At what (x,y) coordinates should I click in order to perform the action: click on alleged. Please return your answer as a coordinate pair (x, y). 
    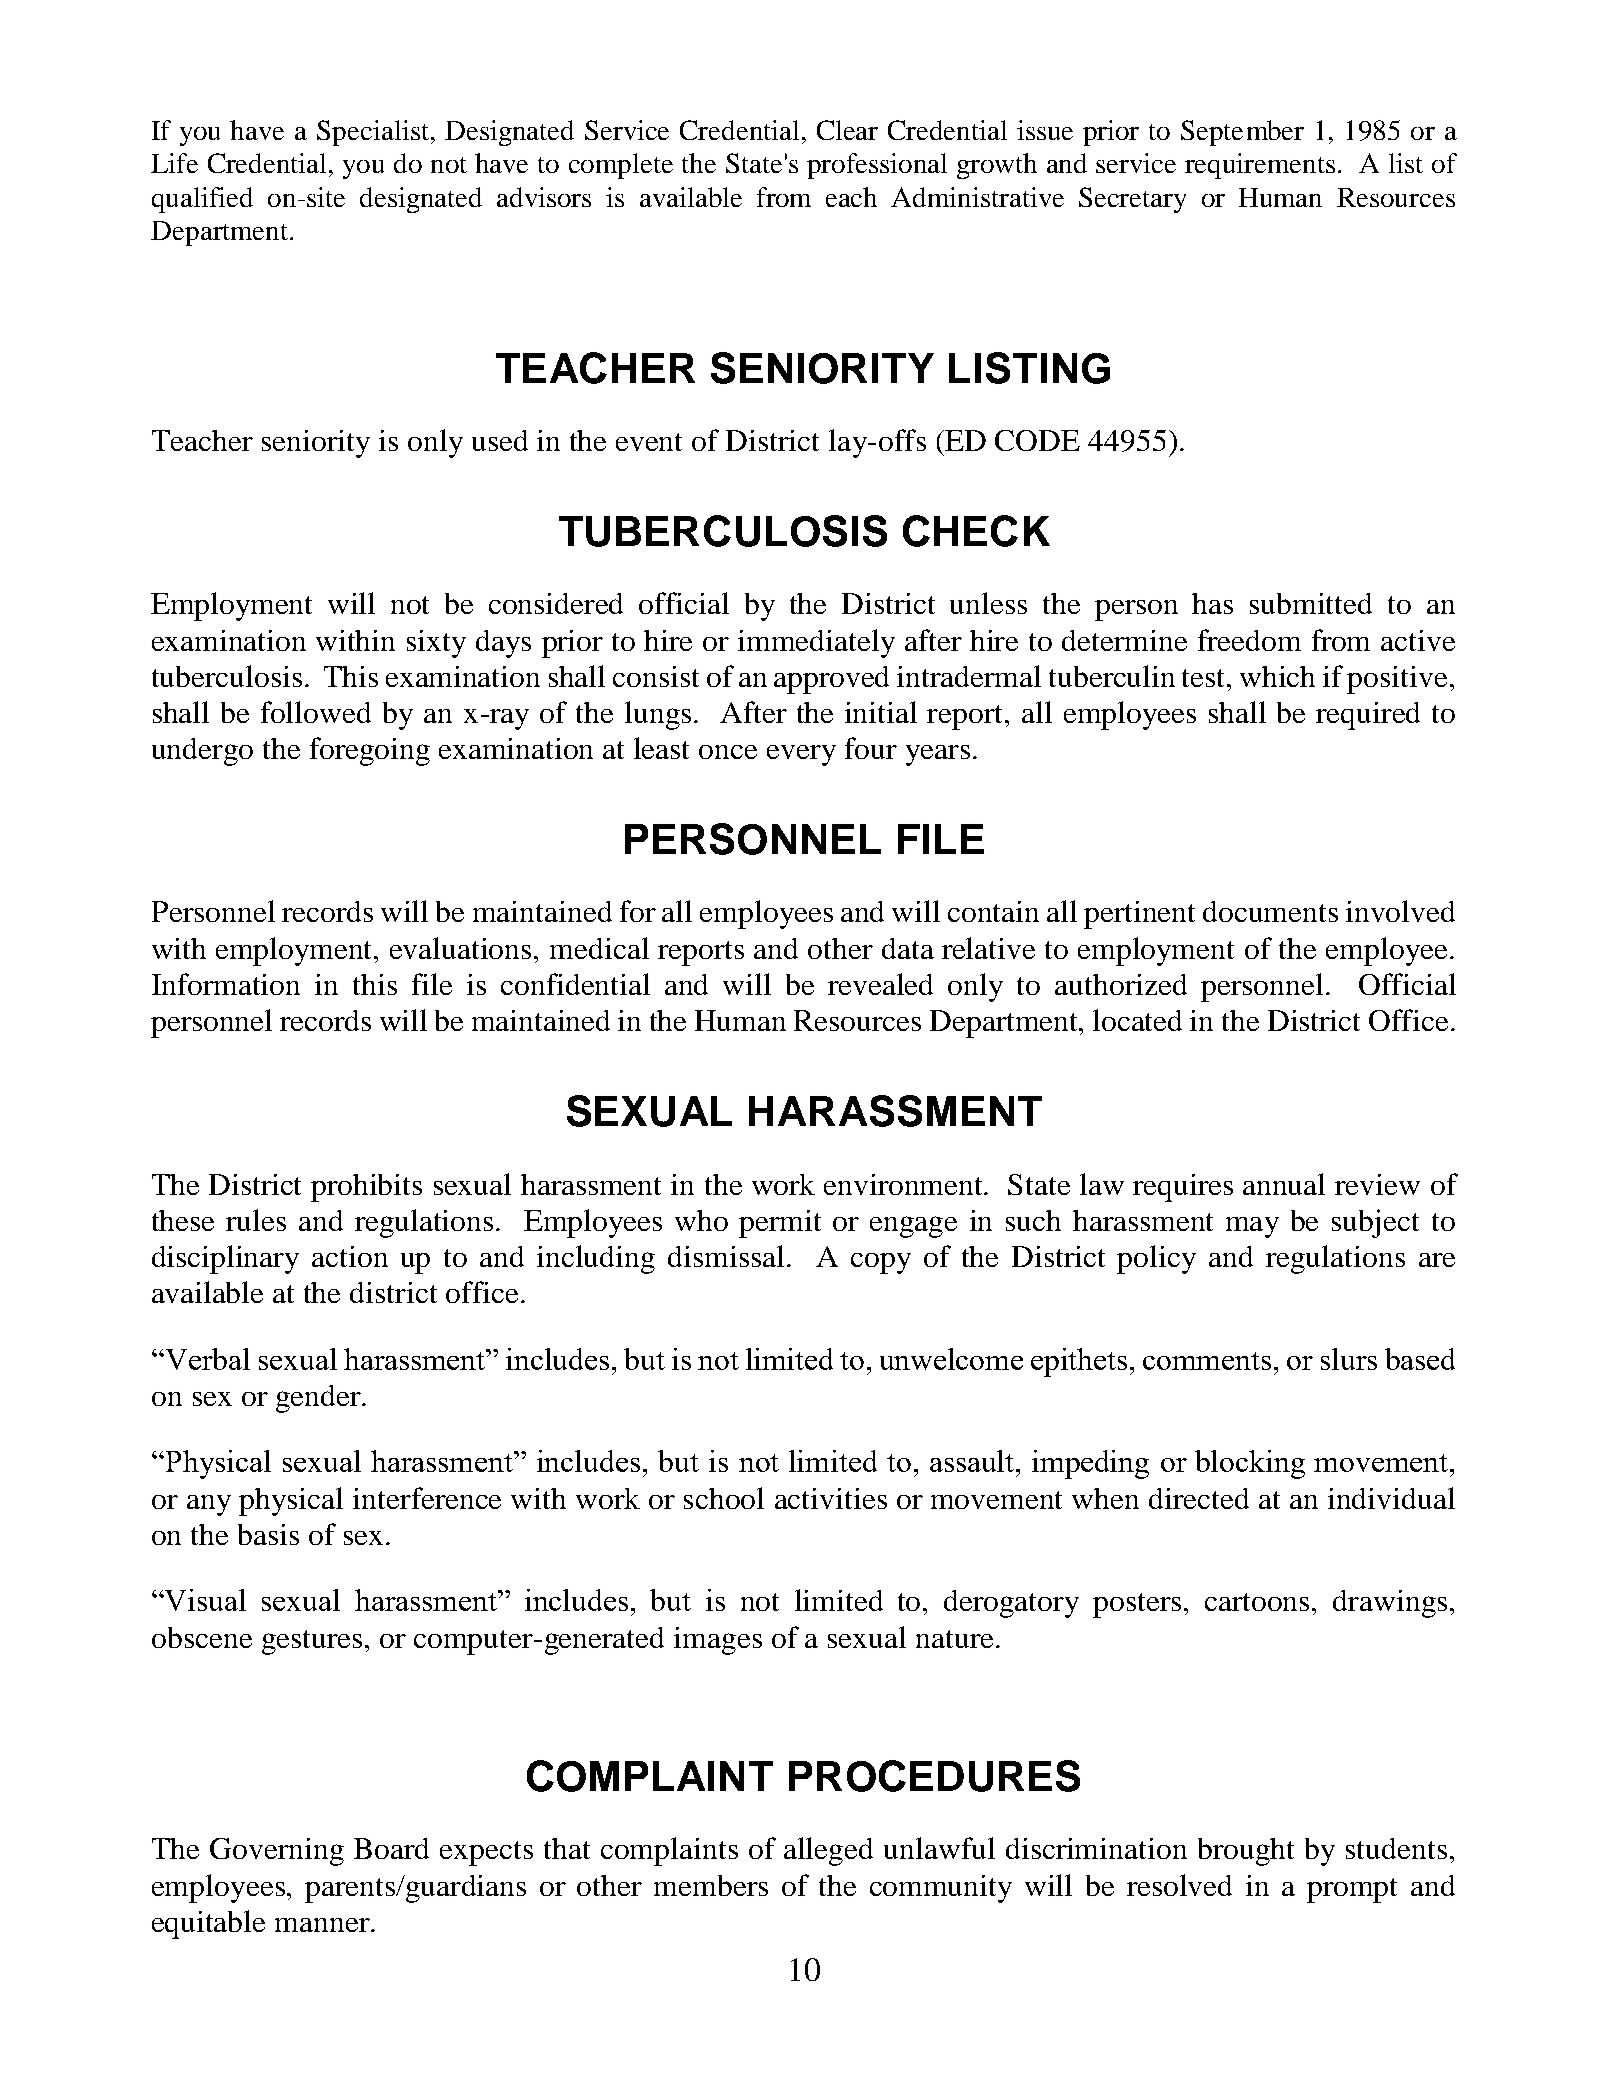
    Looking at the image, I should click on (828, 1851).
